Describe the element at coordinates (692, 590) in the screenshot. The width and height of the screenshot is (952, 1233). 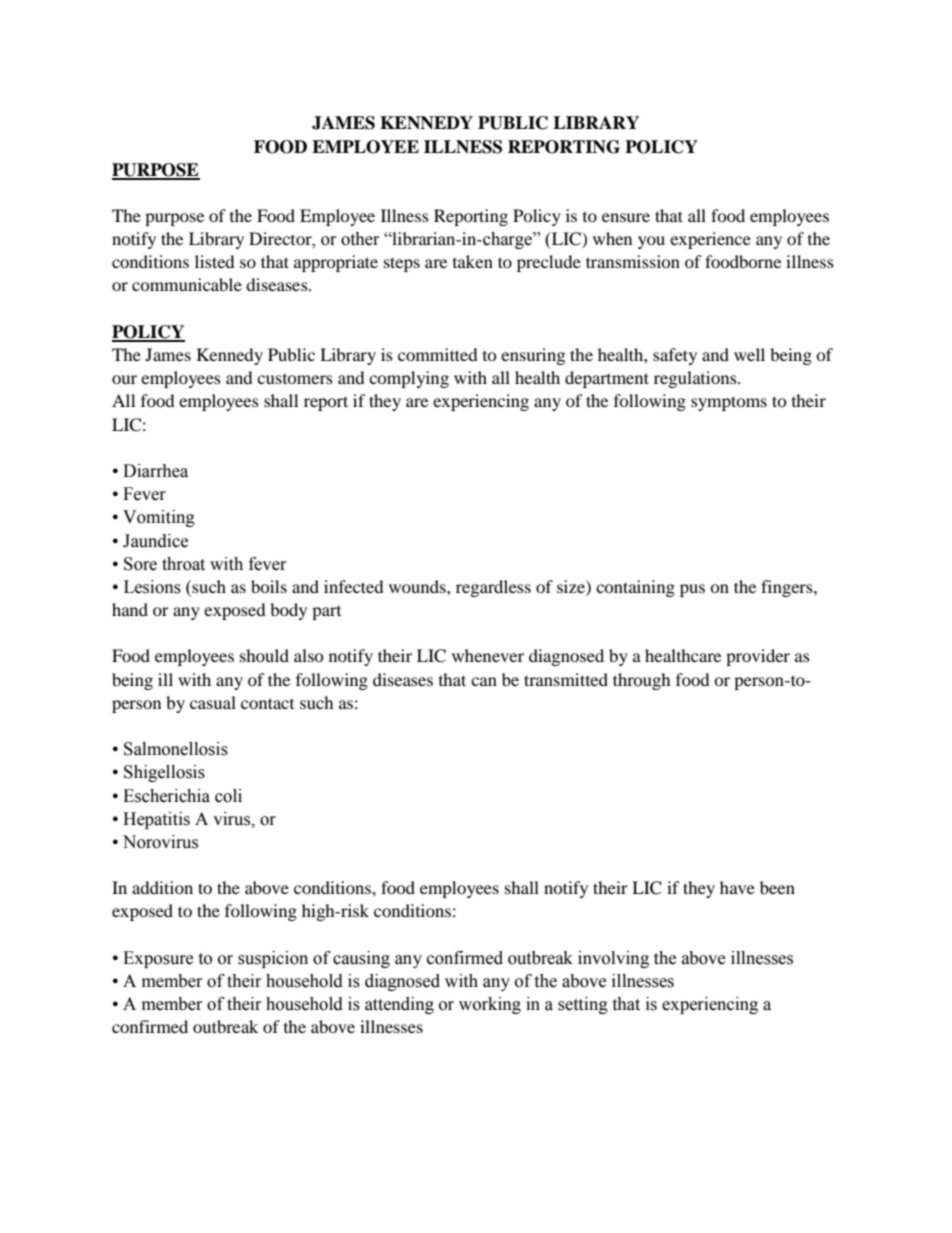
I see `pus` at that location.
